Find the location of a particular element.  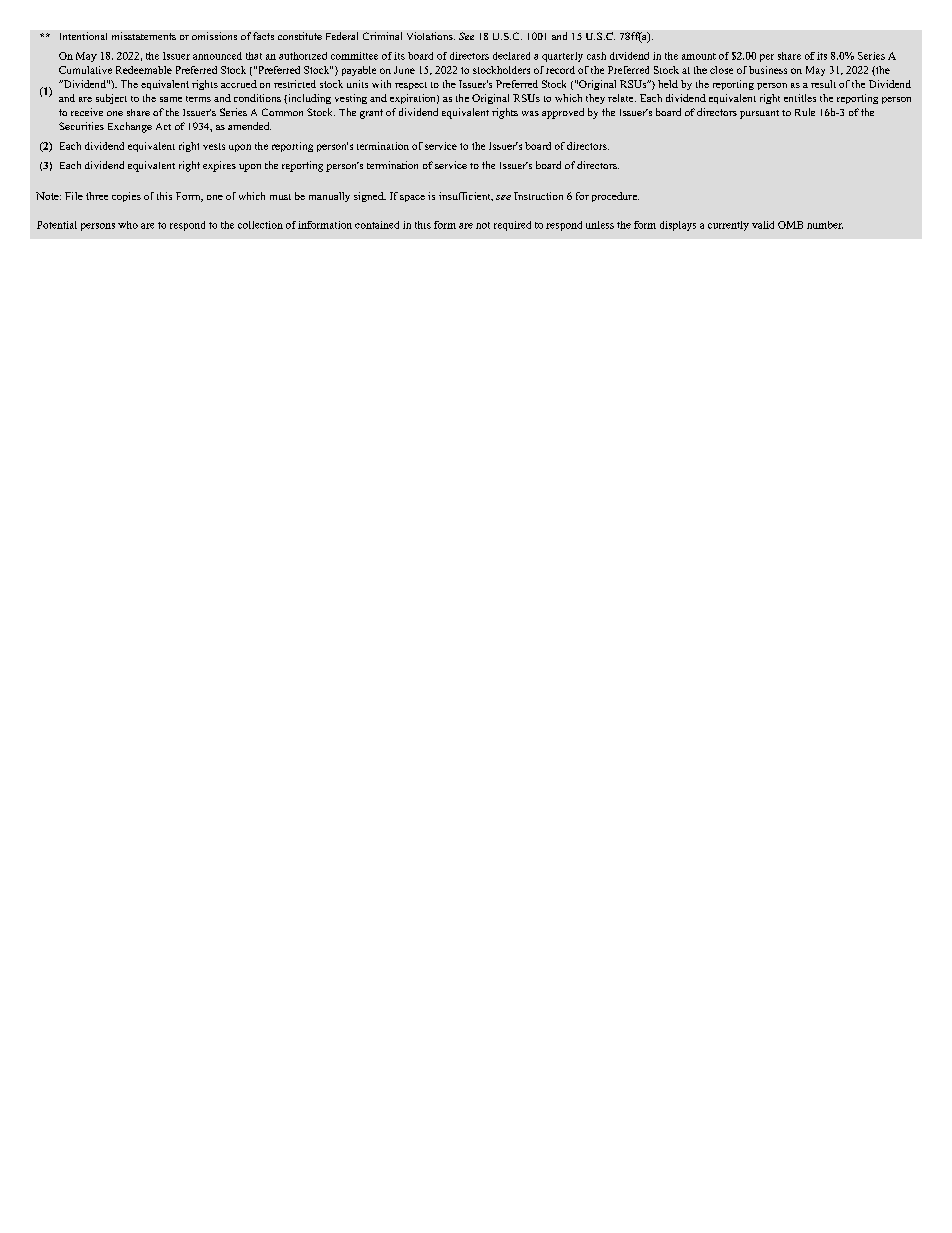

entitles is located at coordinates (800, 98).
